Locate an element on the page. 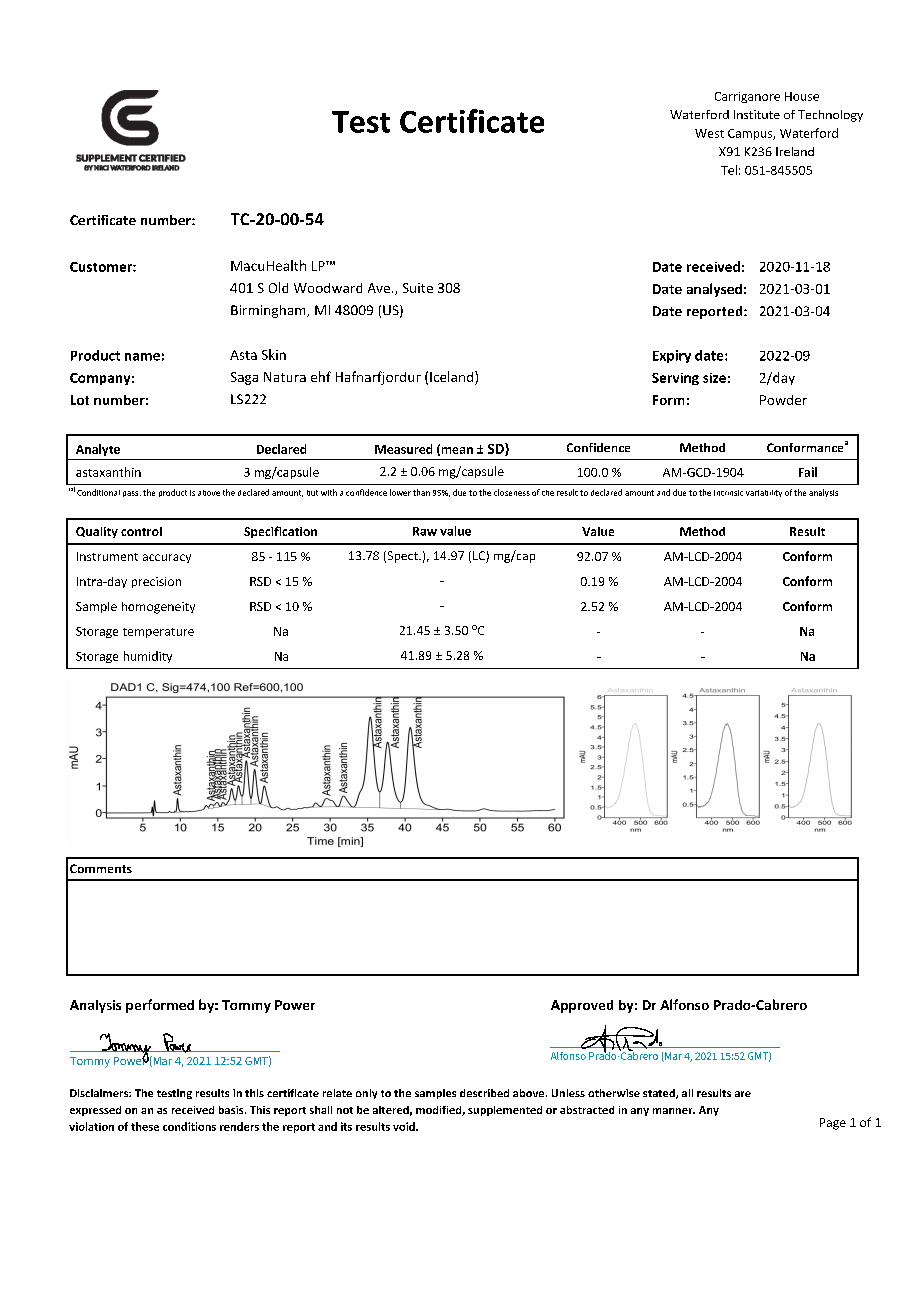 This document has height=1308, width=924. Measured is located at coordinates (403, 449).
